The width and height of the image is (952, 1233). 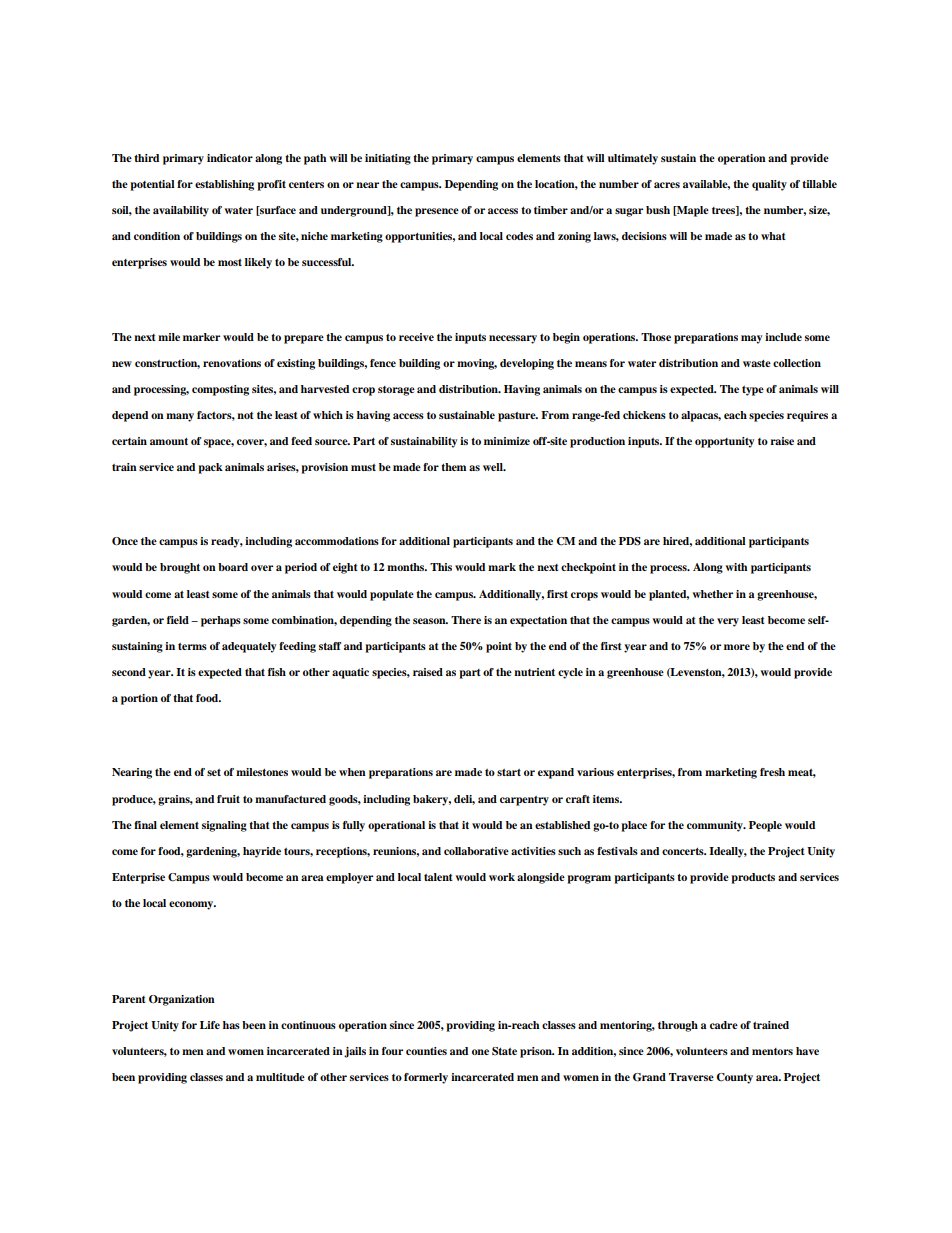 I want to click on establishing, so click(x=224, y=185).
